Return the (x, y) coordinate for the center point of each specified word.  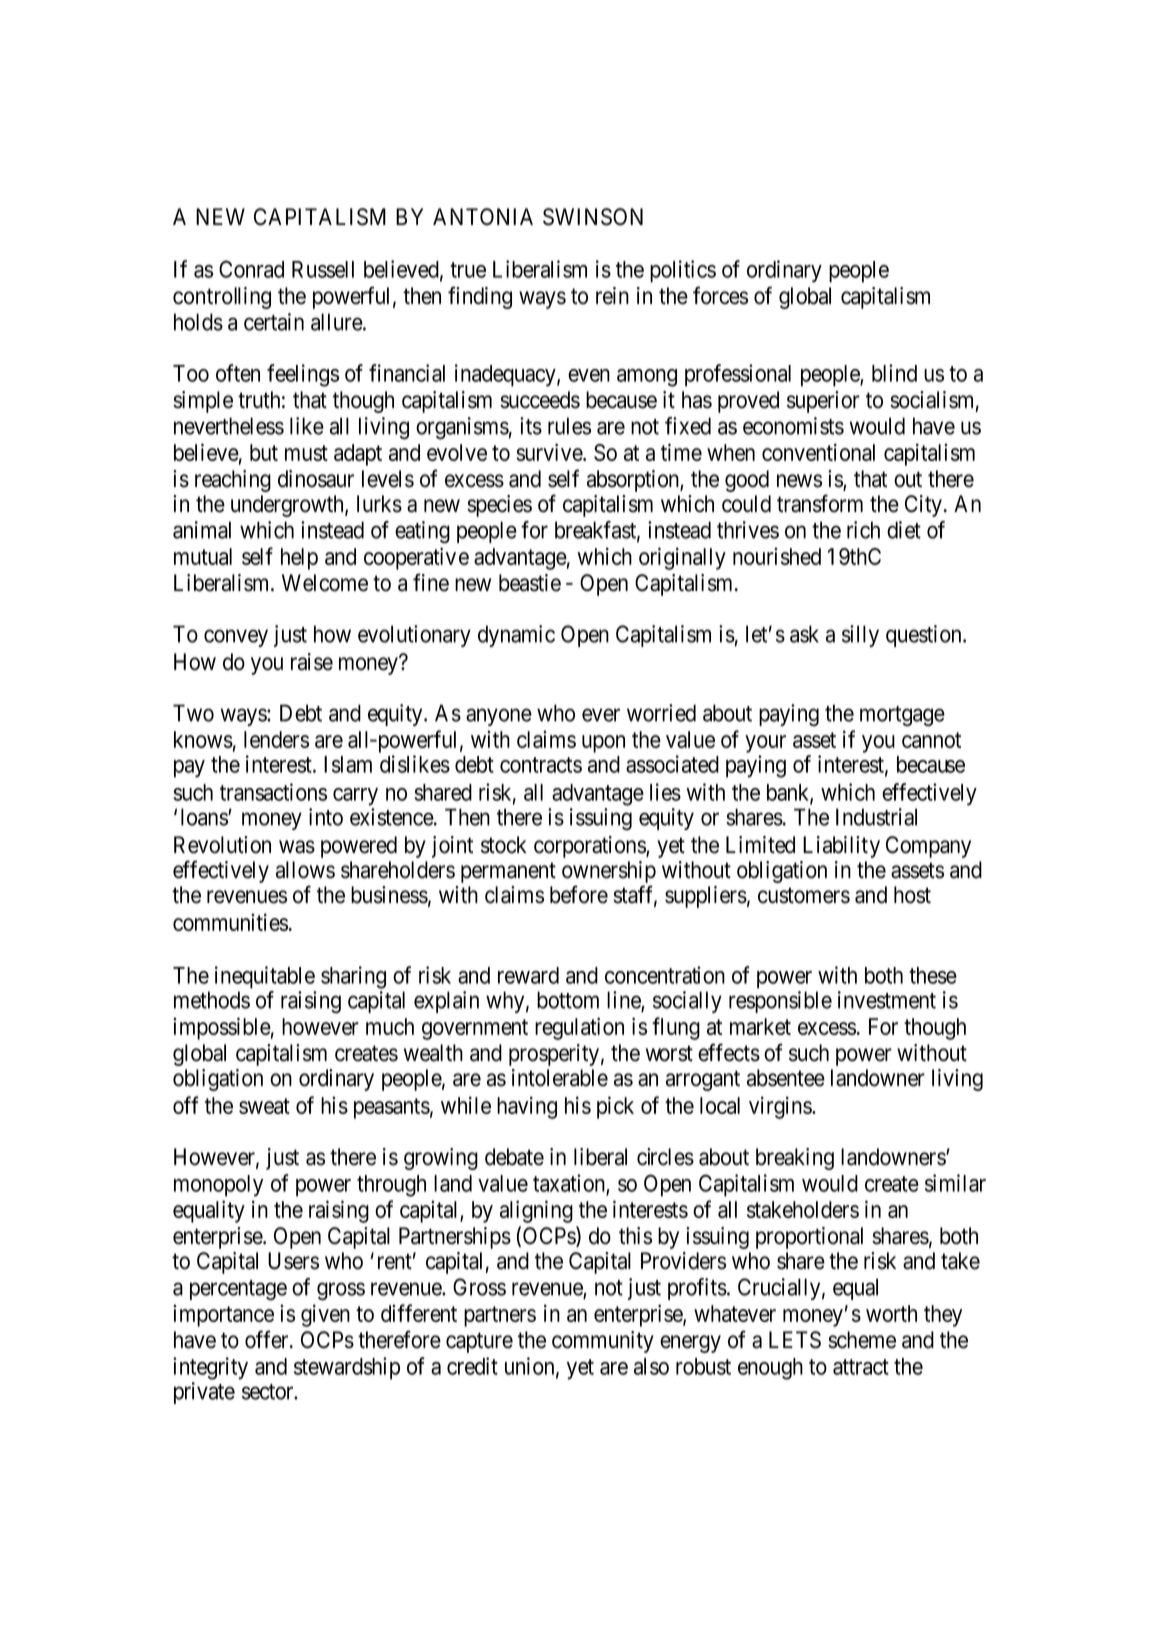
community (603, 1342)
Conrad (251, 269)
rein (612, 296)
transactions (273, 792)
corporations (590, 847)
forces (720, 295)
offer (268, 1339)
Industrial (876, 817)
